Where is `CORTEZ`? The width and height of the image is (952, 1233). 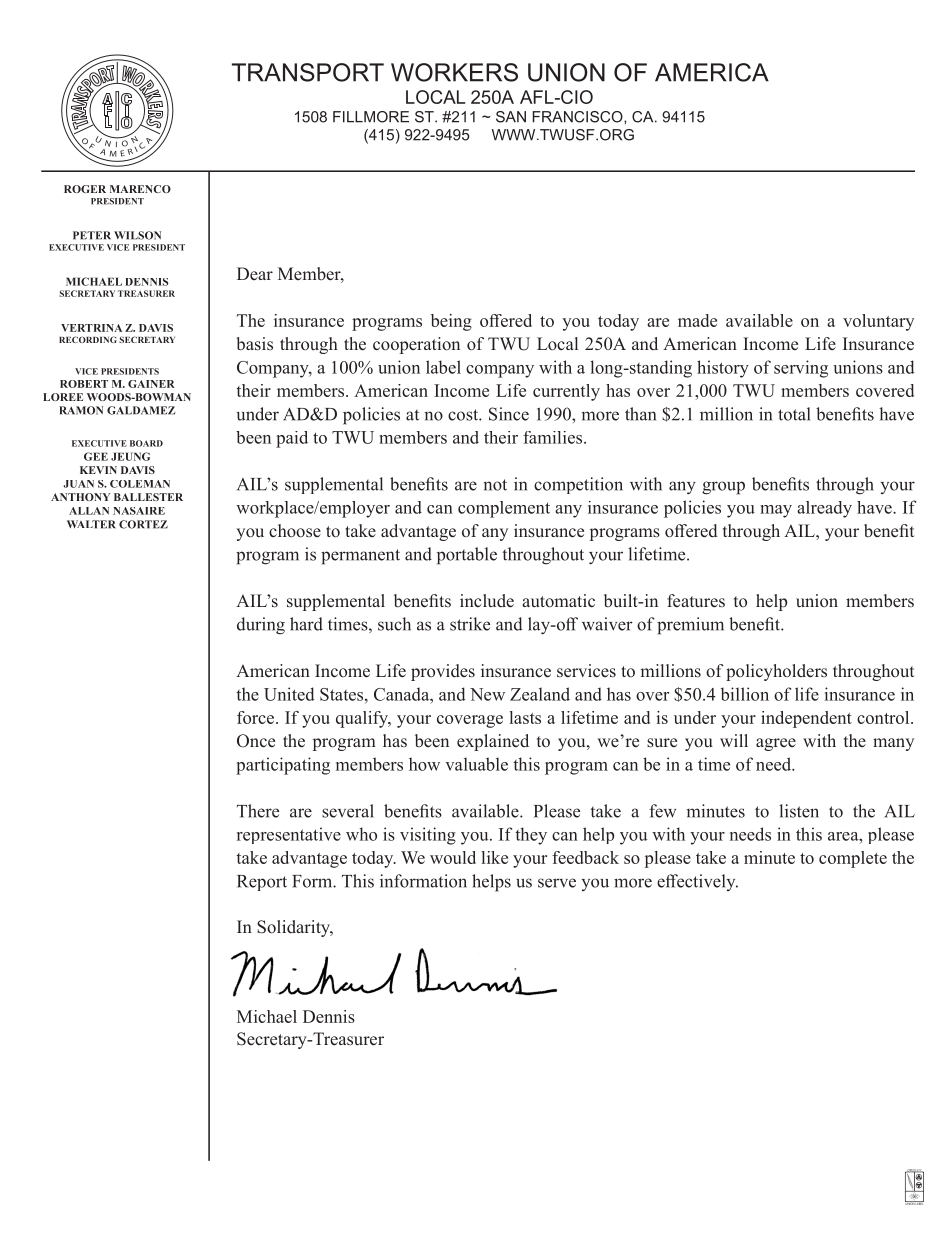 CORTEZ is located at coordinates (143, 524).
